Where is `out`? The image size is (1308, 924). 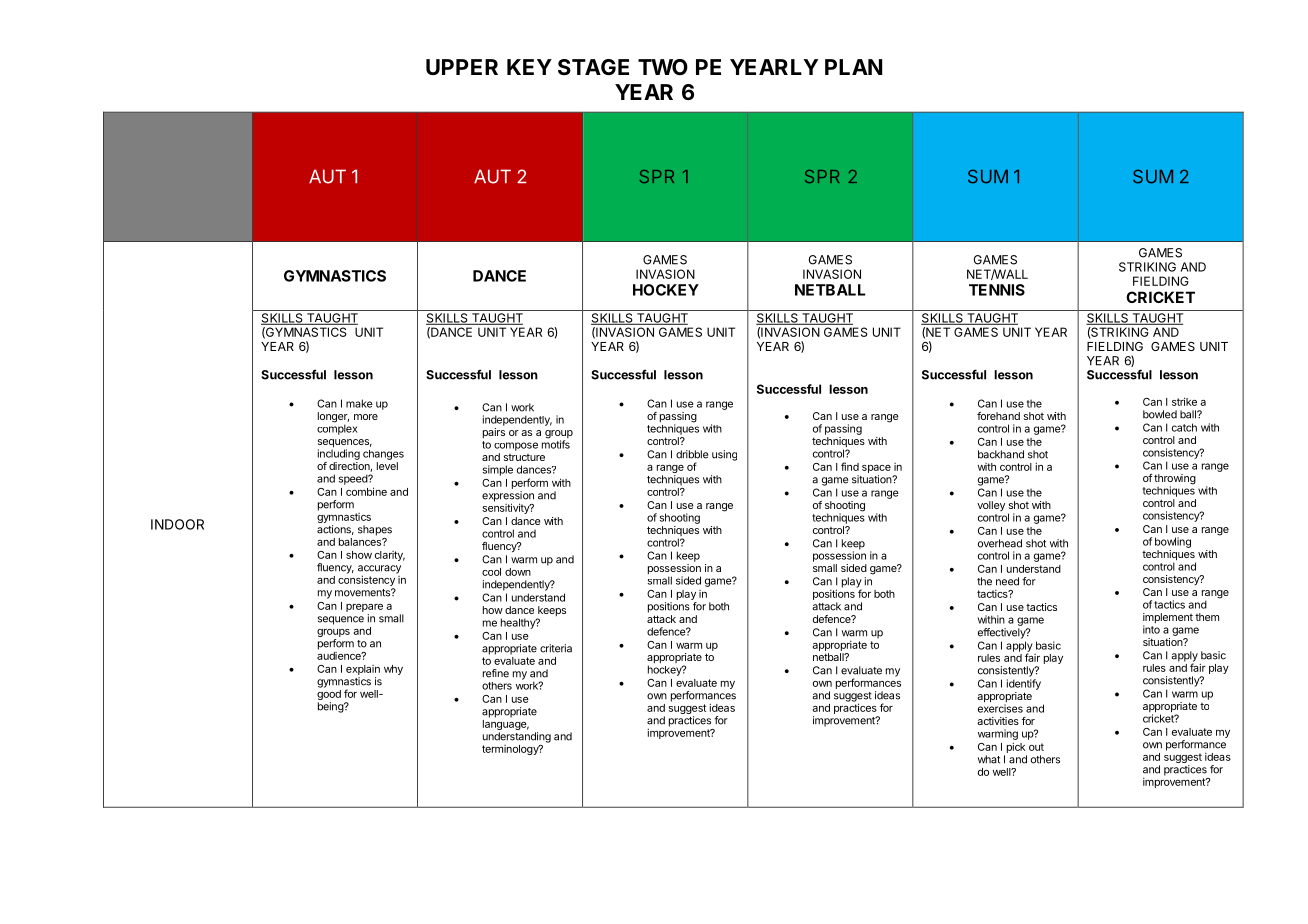 out is located at coordinates (1036, 747).
